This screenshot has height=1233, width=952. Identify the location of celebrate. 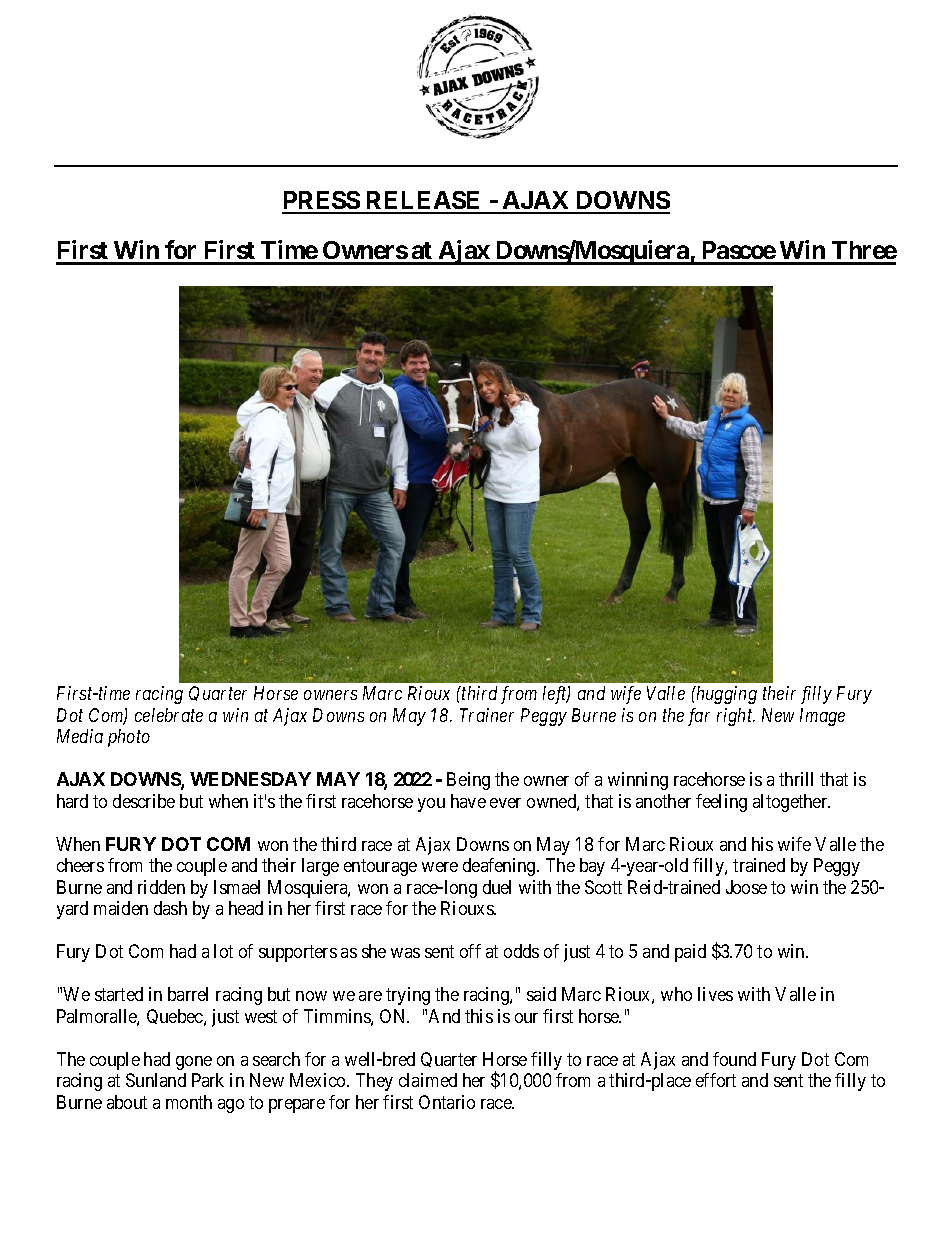
(169, 715).
